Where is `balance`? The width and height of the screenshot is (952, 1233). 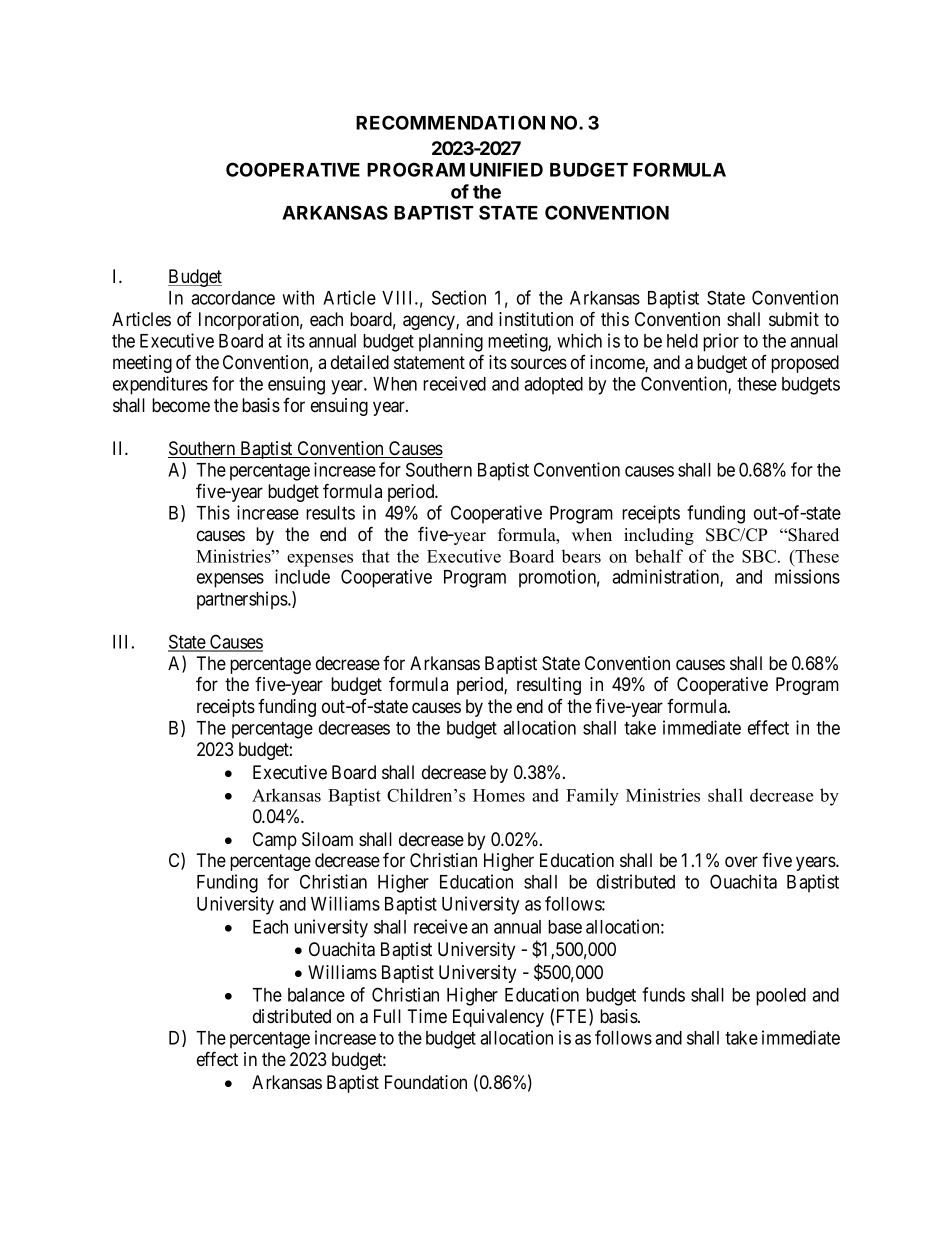
balance is located at coordinates (316, 995).
